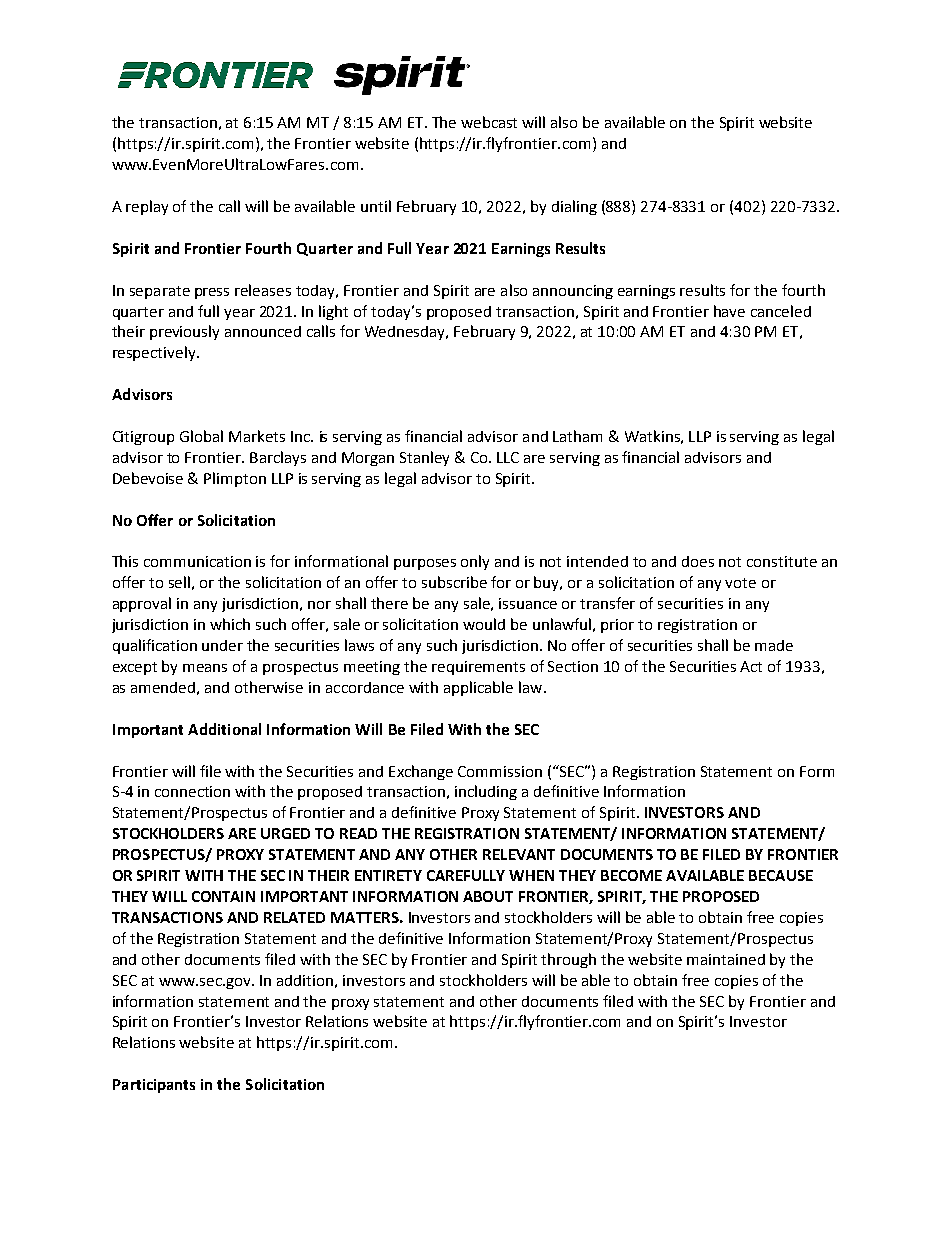 Image resolution: width=952 pixels, height=1233 pixels. I want to click on previously, so click(184, 332).
